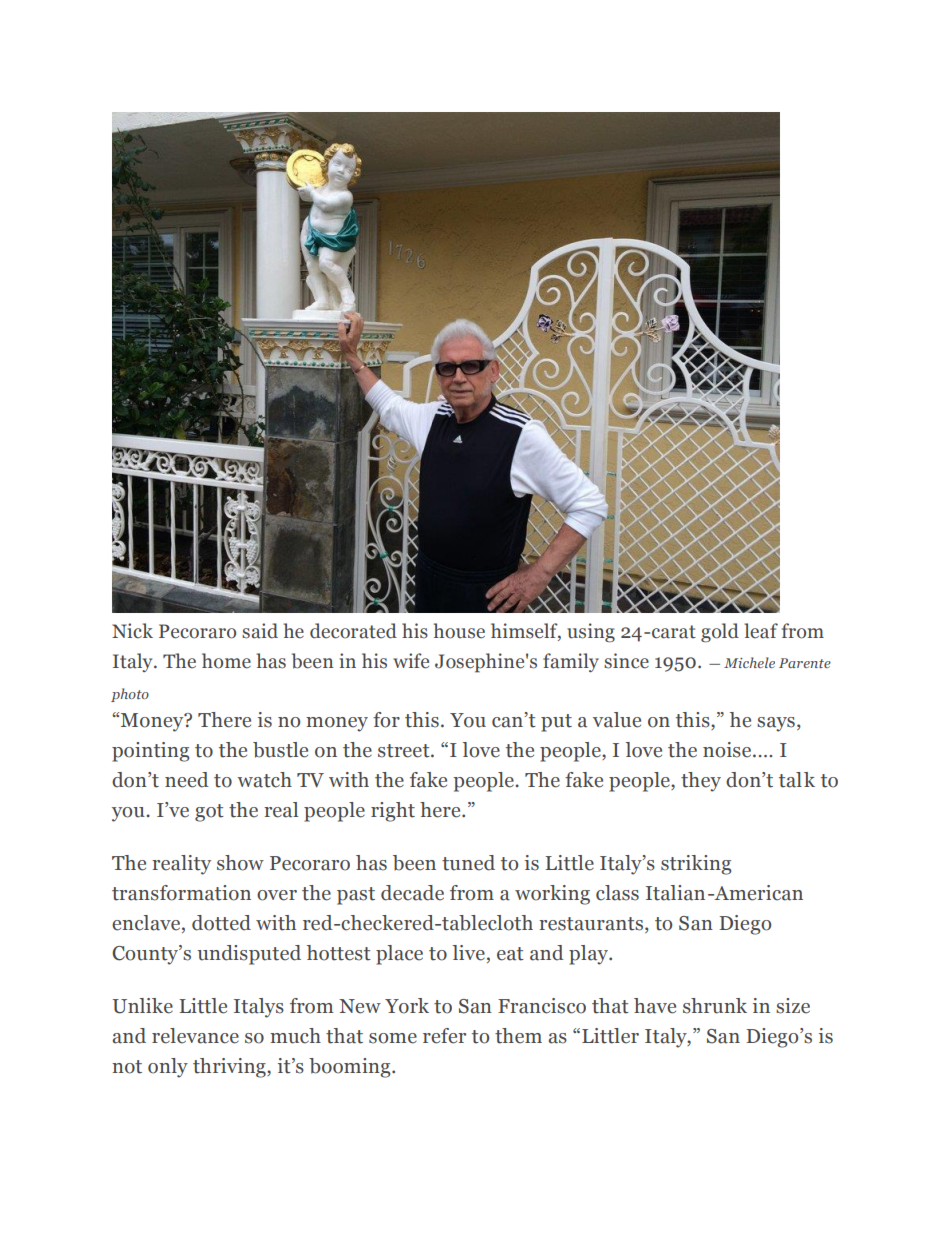 The height and width of the screenshot is (1233, 952). What do you see at coordinates (226, 661) in the screenshot?
I see `home` at bounding box center [226, 661].
